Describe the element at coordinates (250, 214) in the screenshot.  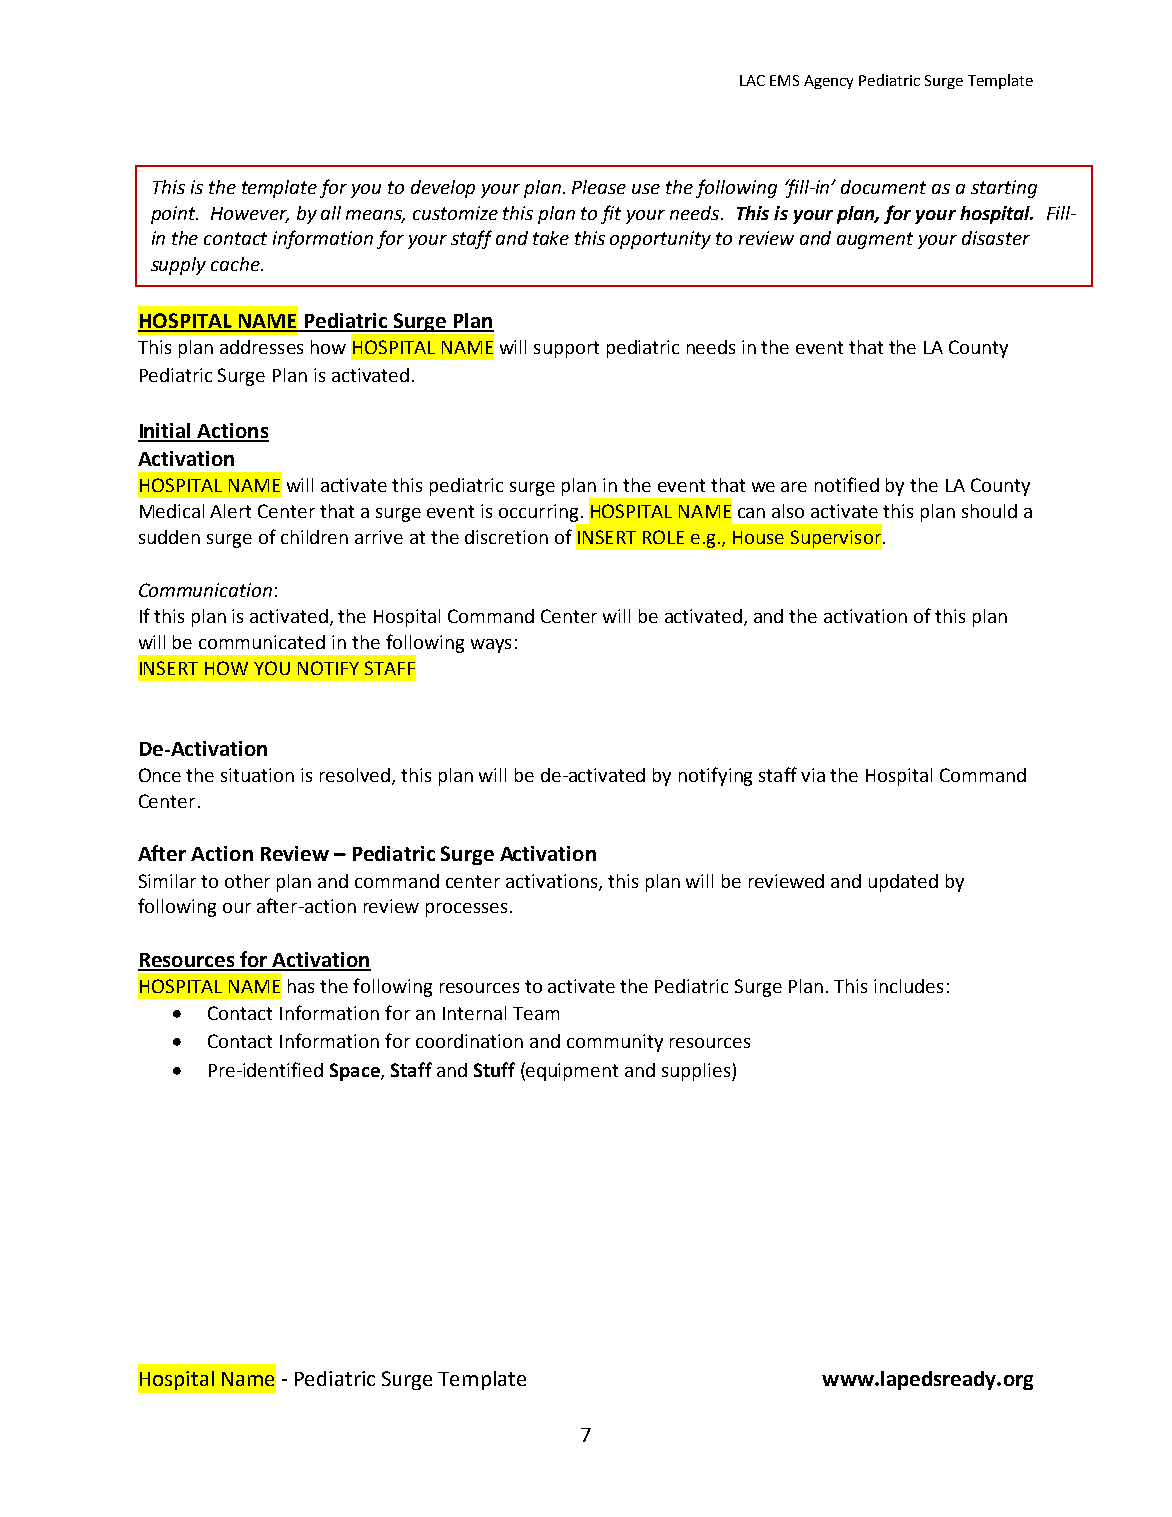
I see `However` at that location.
